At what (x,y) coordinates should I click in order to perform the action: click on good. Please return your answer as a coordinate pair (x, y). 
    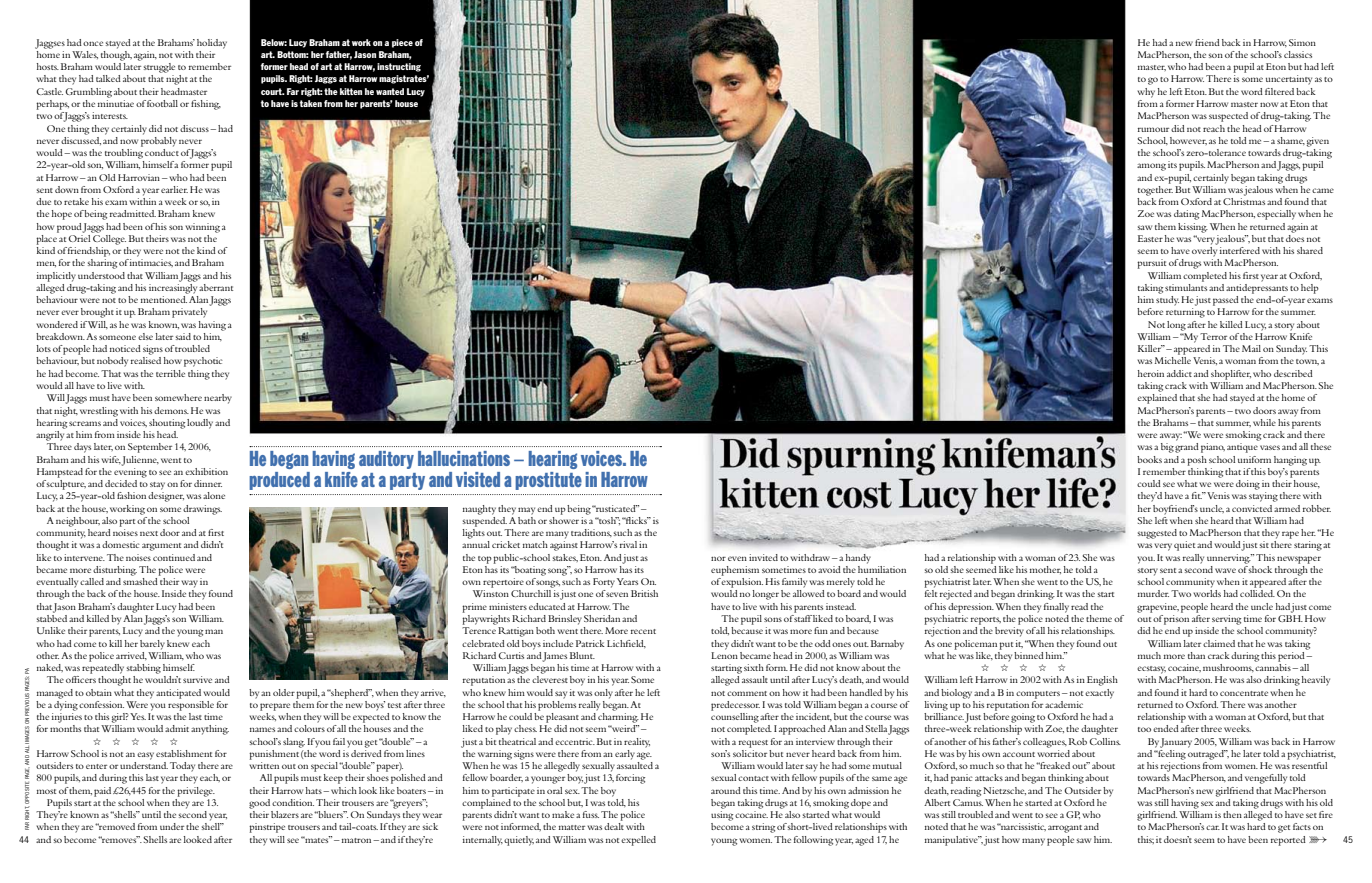
    Looking at the image, I should click on (259, 804).
